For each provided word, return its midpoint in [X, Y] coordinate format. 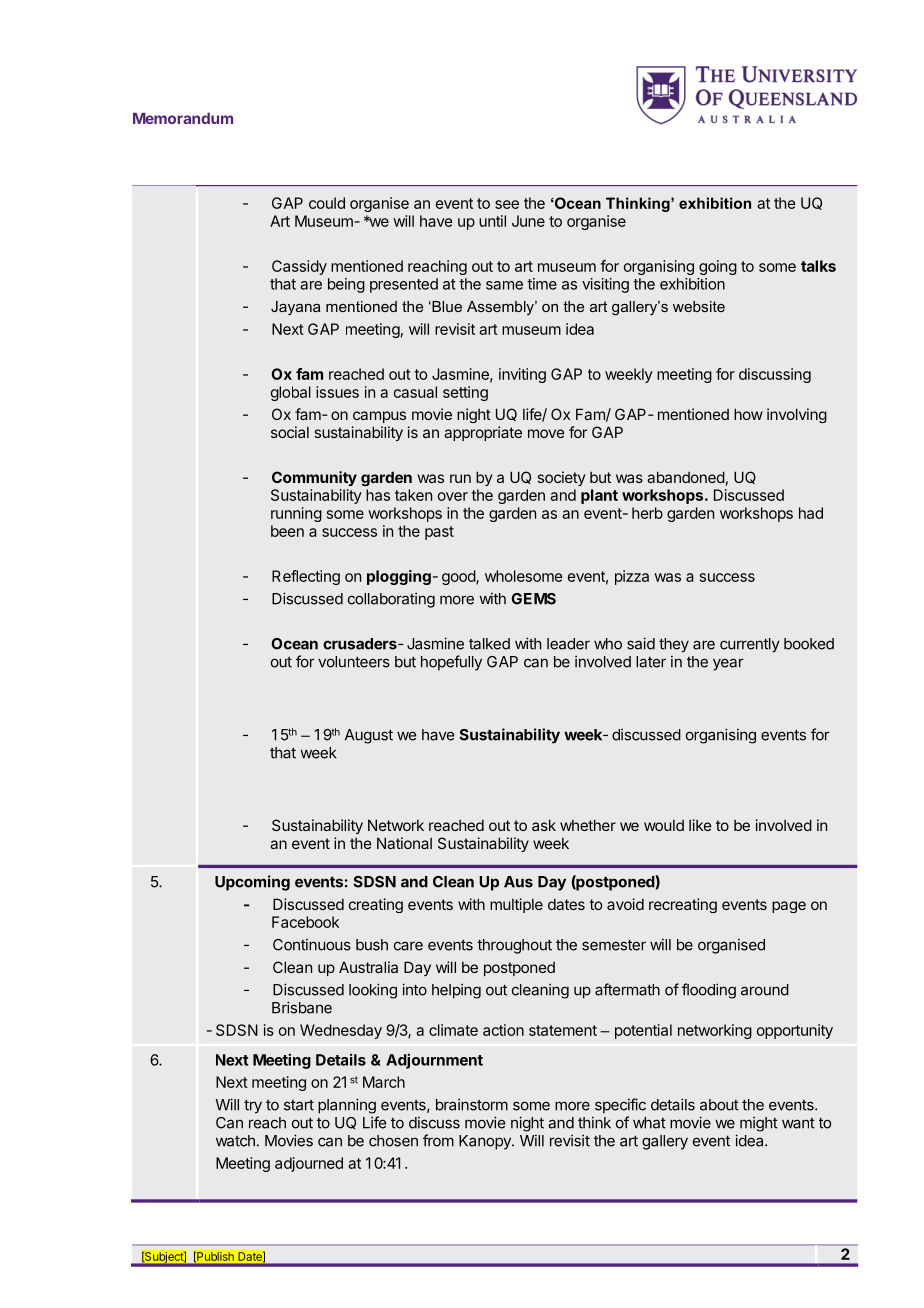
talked [489, 644]
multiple [516, 905]
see [507, 204]
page [789, 907]
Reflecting [306, 577]
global [291, 393]
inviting [522, 375]
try [253, 1107]
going [718, 267]
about [719, 1105]
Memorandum [183, 118]
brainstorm [472, 1105]
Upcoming [252, 883]
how [748, 414]
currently [750, 645]
